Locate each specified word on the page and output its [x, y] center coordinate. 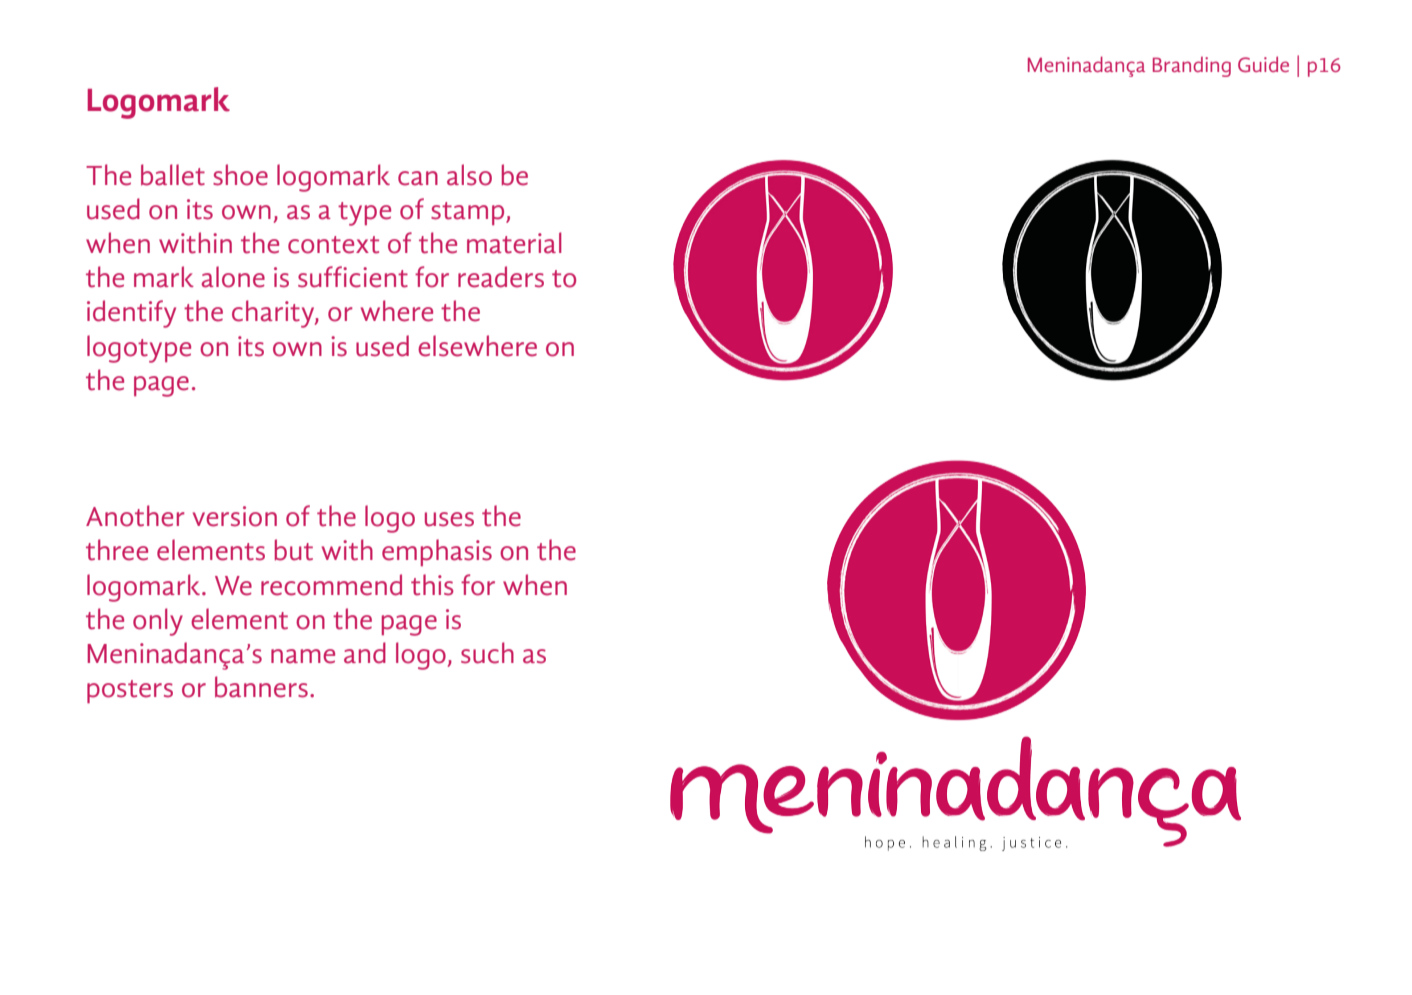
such [487, 653]
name [303, 656]
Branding [1192, 67]
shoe [240, 175]
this [432, 585]
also [469, 175]
